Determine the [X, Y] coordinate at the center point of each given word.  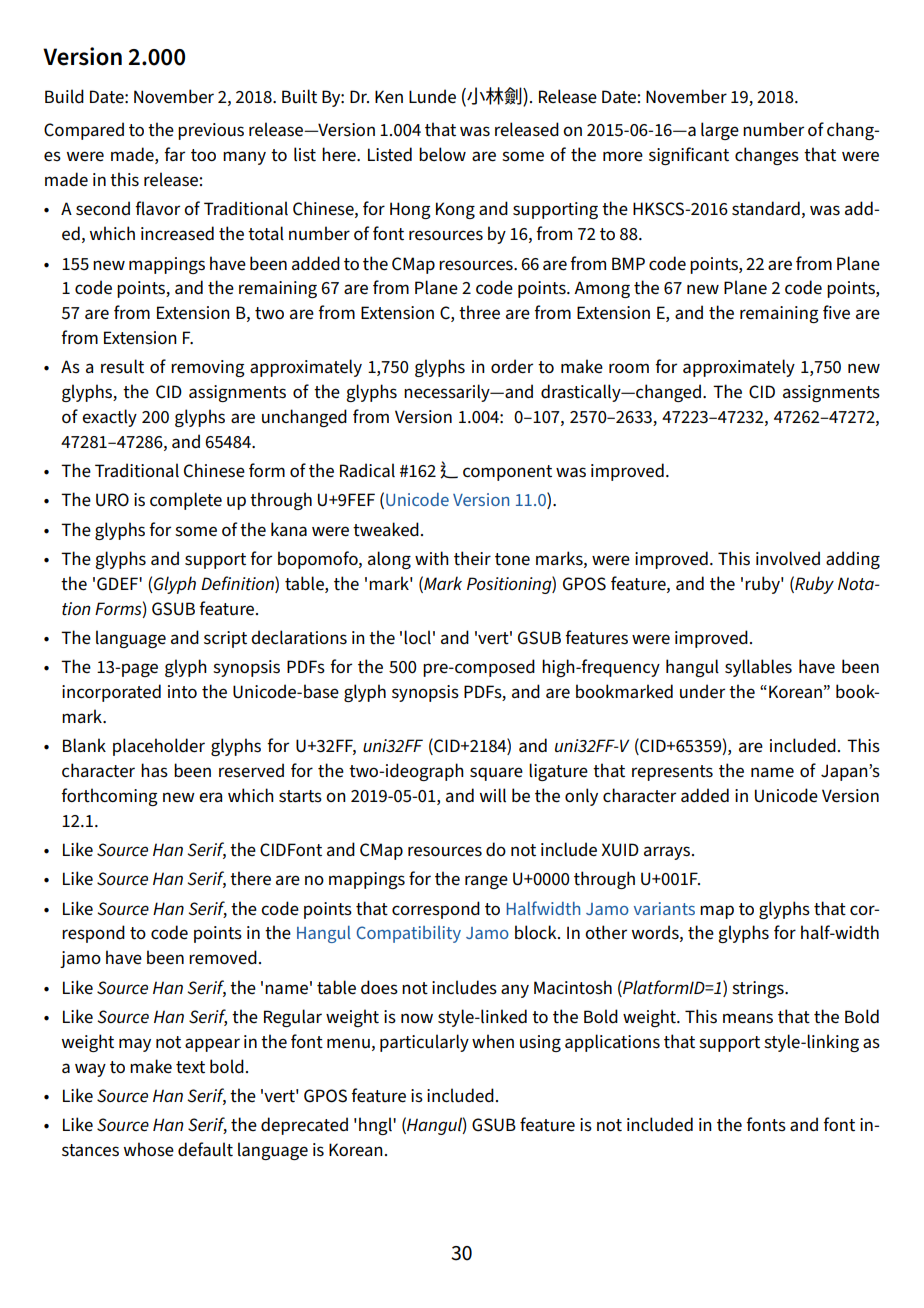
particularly [424, 1043]
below [442, 154]
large [720, 131]
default [205, 1149]
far [174, 154]
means [748, 1018]
